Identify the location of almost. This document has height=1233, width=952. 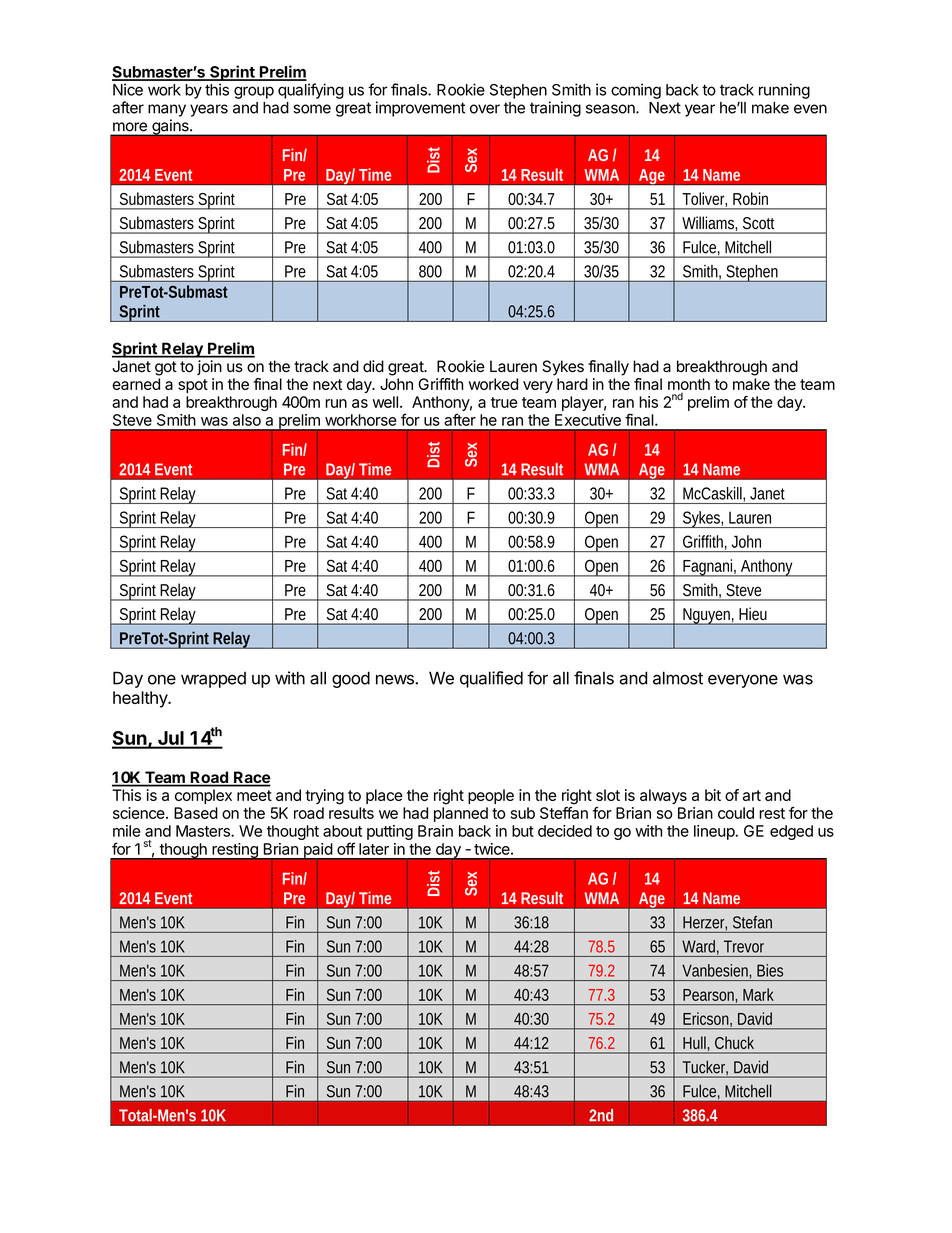
(678, 678).
